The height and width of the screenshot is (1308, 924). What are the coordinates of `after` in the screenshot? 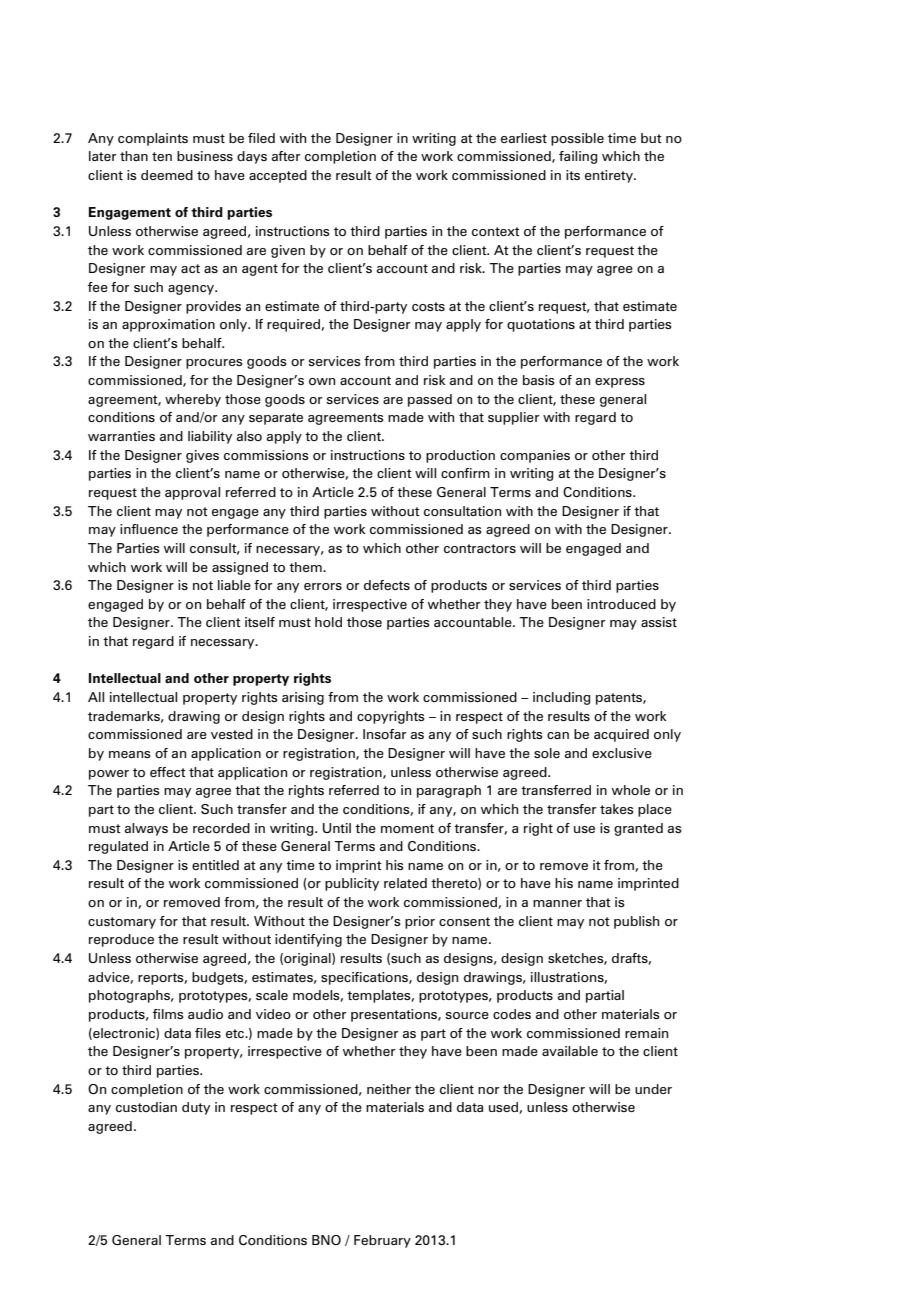 It's located at (286, 156).
